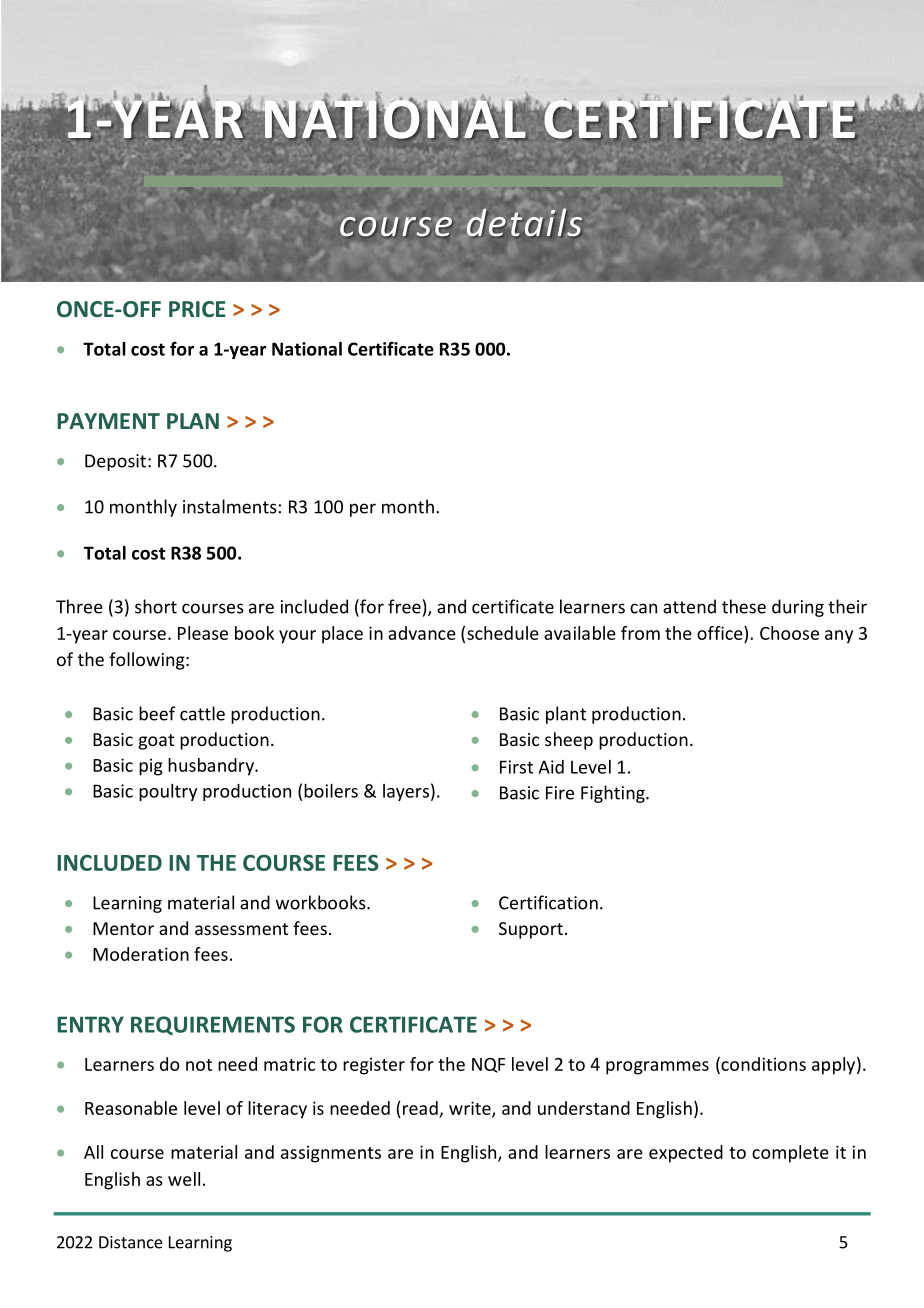 This screenshot has width=924, height=1308. What do you see at coordinates (548, 902) in the screenshot?
I see `Certification` at bounding box center [548, 902].
